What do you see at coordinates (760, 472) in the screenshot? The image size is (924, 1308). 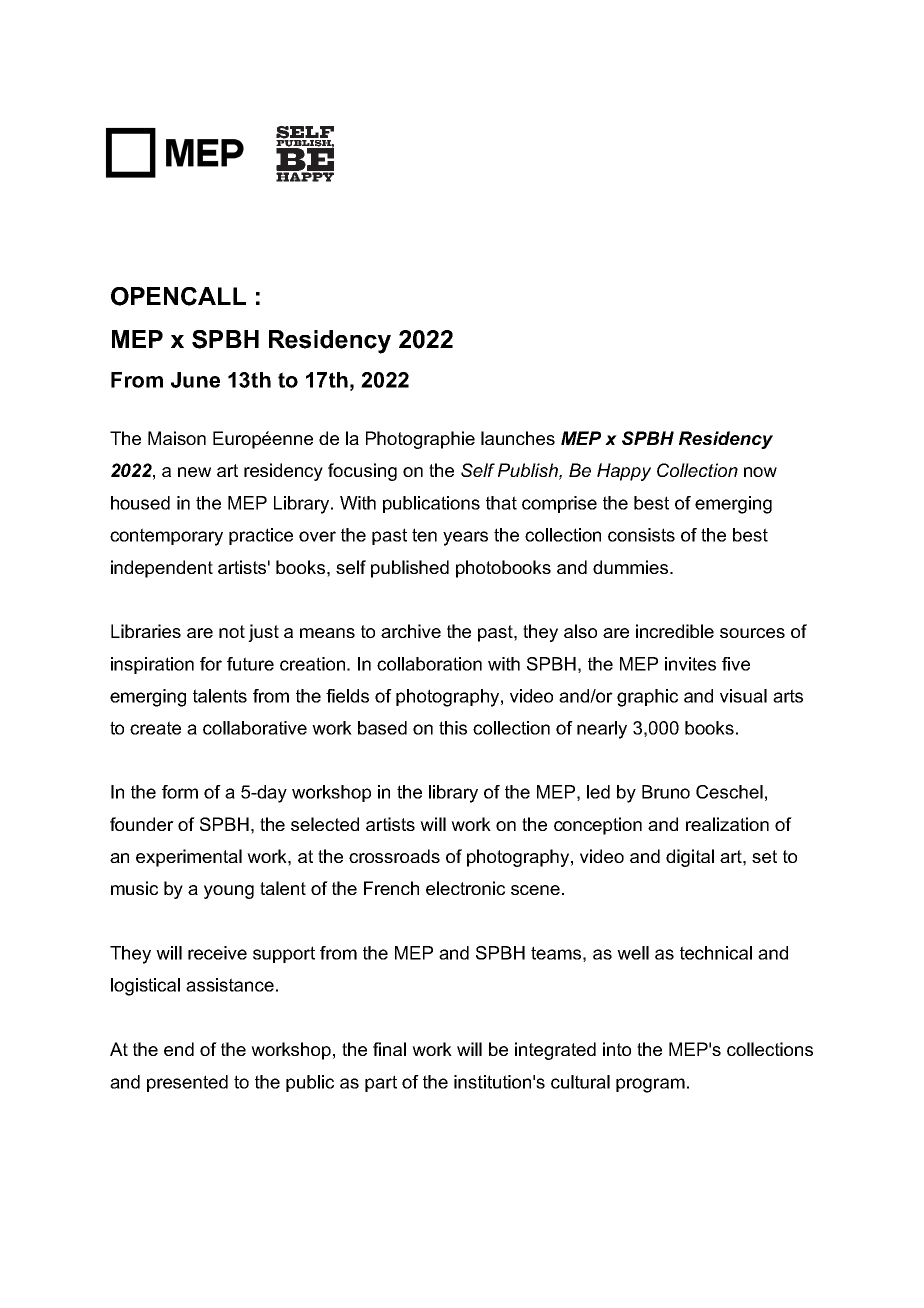 I see `now` at bounding box center [760, 472].
